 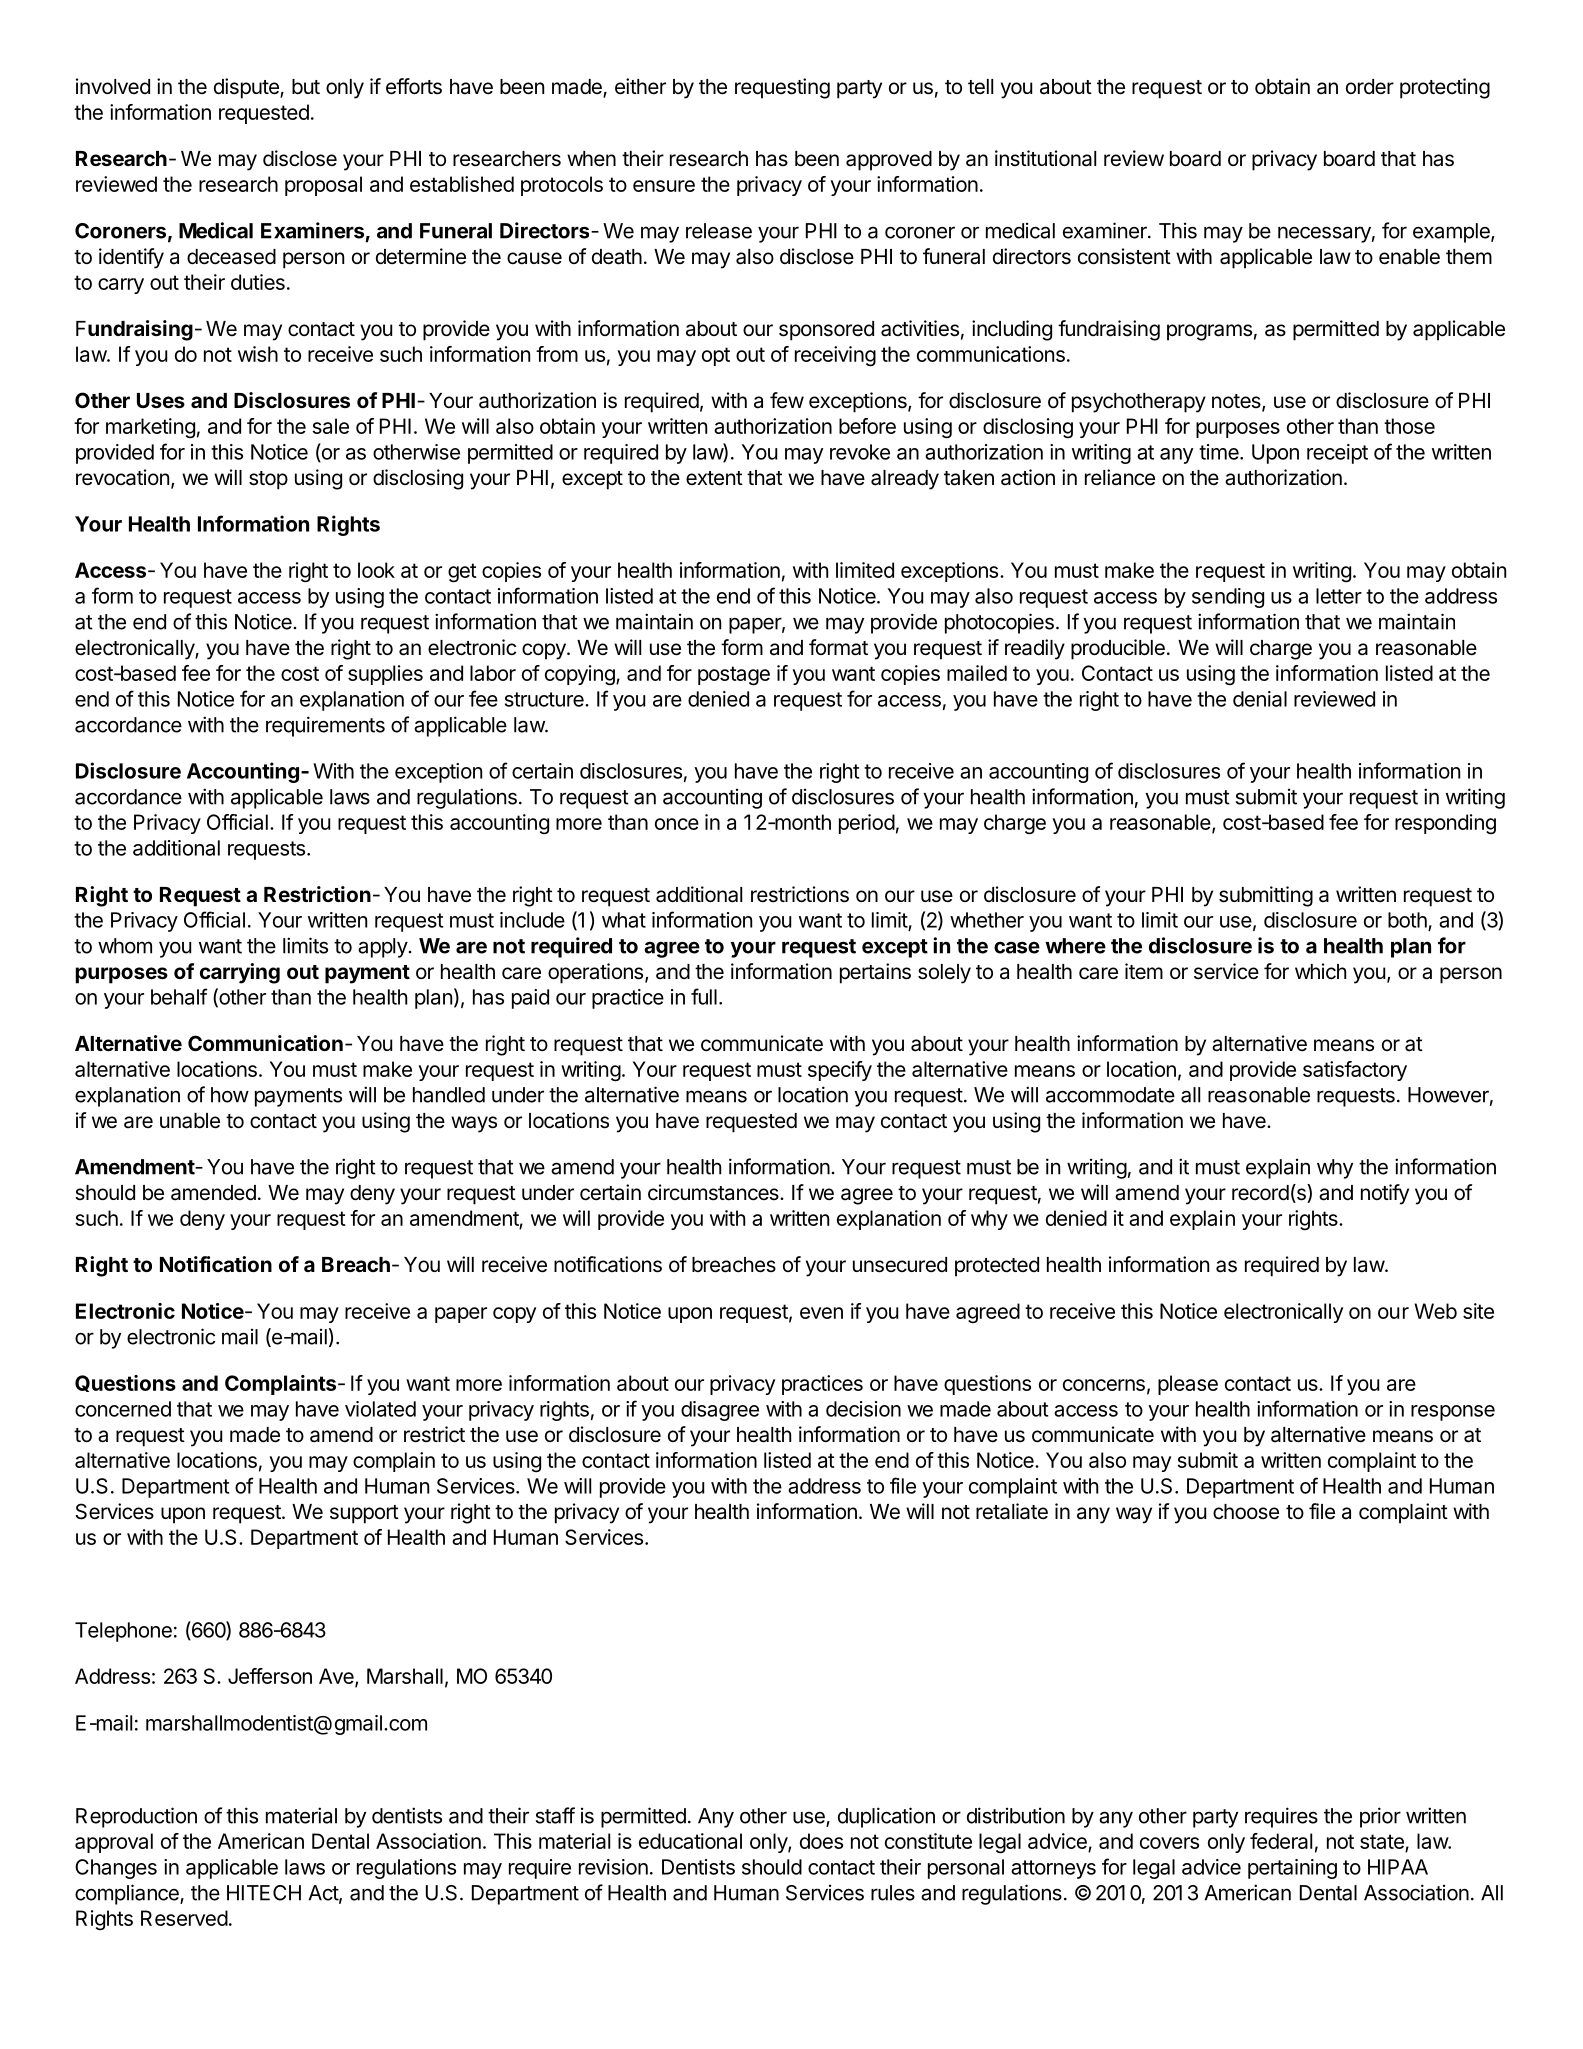 I want to click on approved, so click(x=889, y=161).
